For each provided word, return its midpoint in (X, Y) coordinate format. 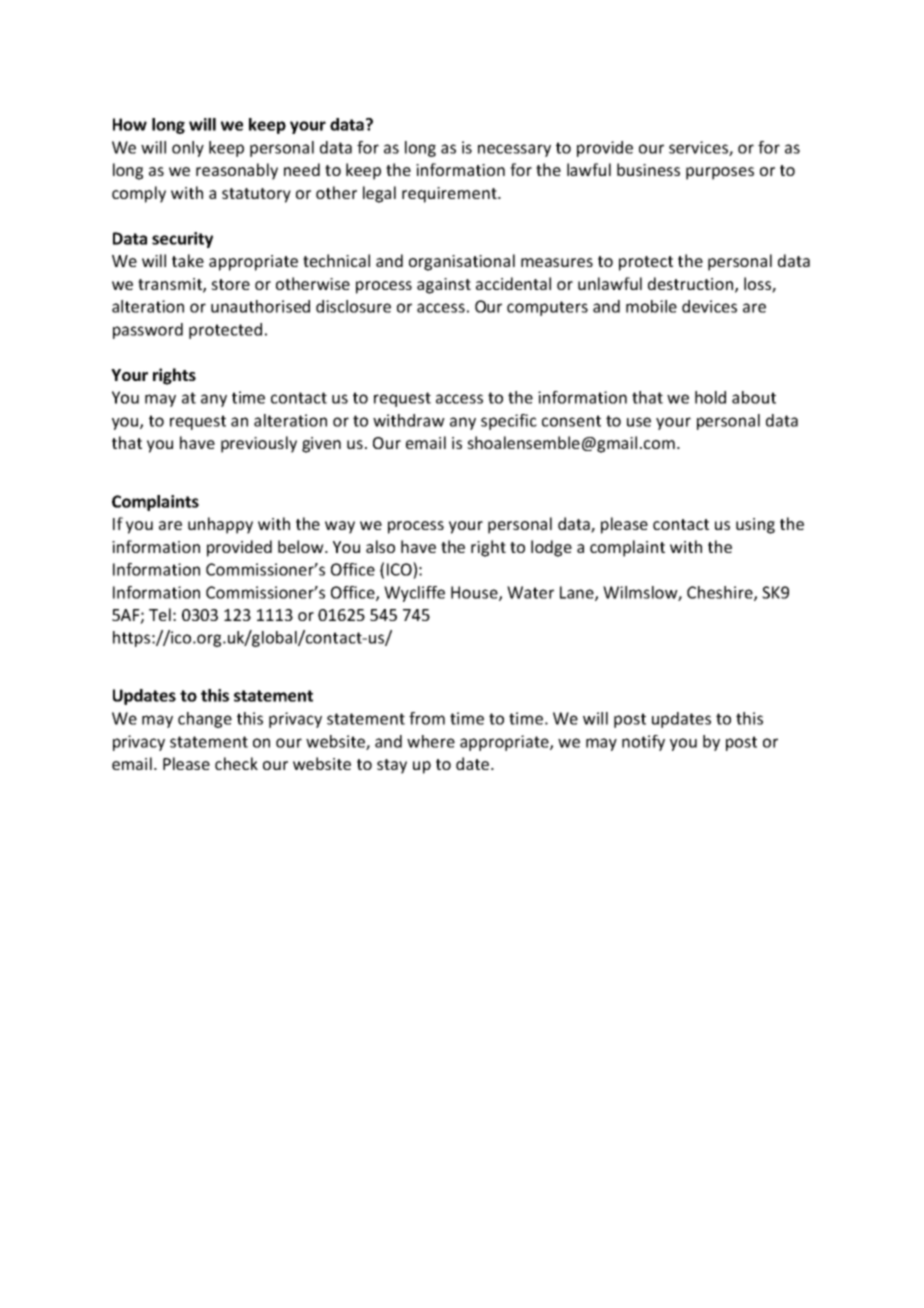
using (755, 526)
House (475, 593)
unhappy (220, 525)
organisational (462, 262)
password (148, 331)
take (188, 260)
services (699, 148)
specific (509, 422)
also (380, 546)
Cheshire (721, 593)
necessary (514, 150)
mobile (651, 306)
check (236, 763)
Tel (160, 614)
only (188, 149)
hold (710, 397)
